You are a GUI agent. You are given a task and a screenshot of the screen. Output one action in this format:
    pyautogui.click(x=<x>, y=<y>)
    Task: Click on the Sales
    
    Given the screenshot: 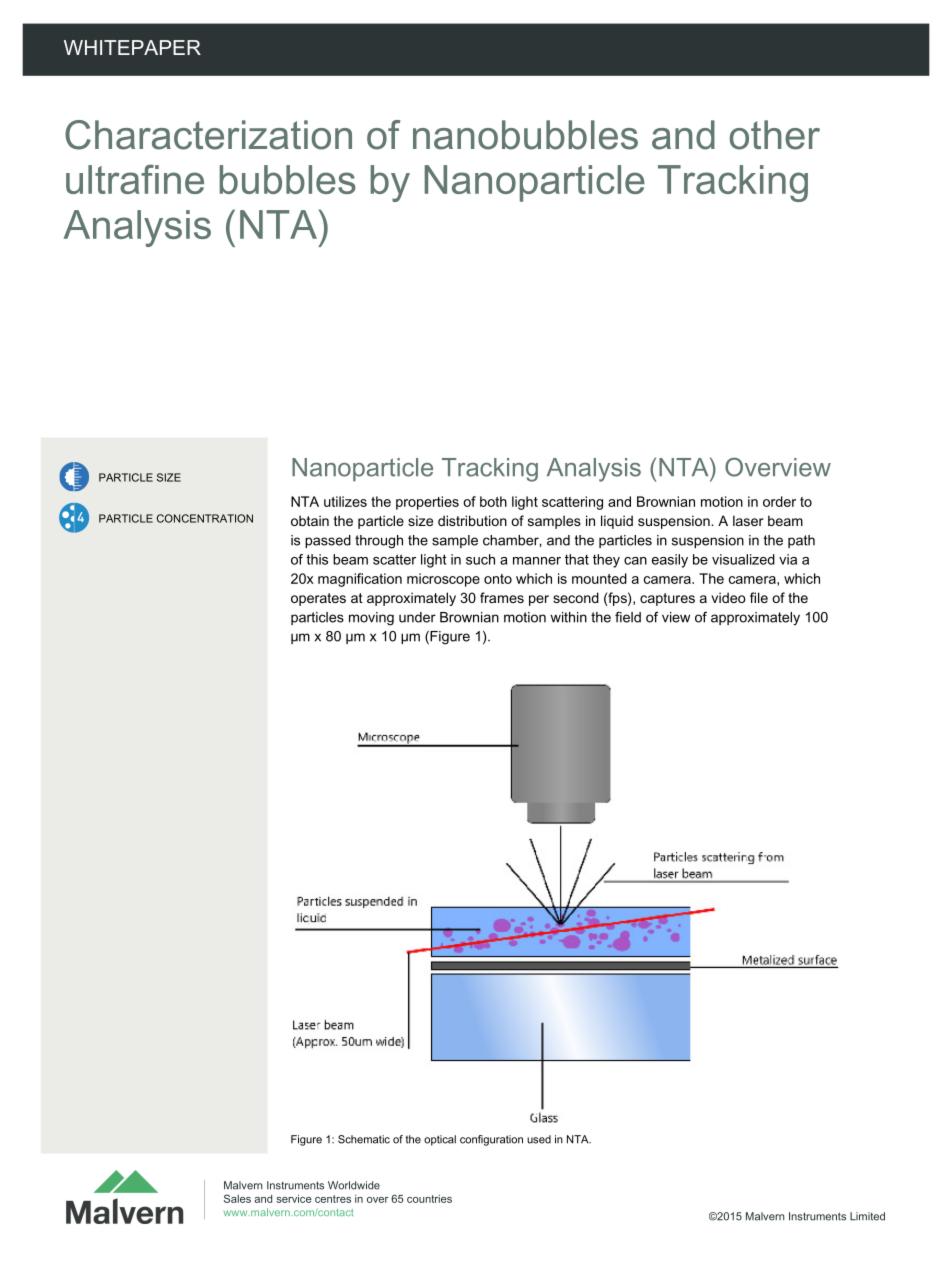 What is the action you would take?
    pyautogui.click(x=237, y=1198)
